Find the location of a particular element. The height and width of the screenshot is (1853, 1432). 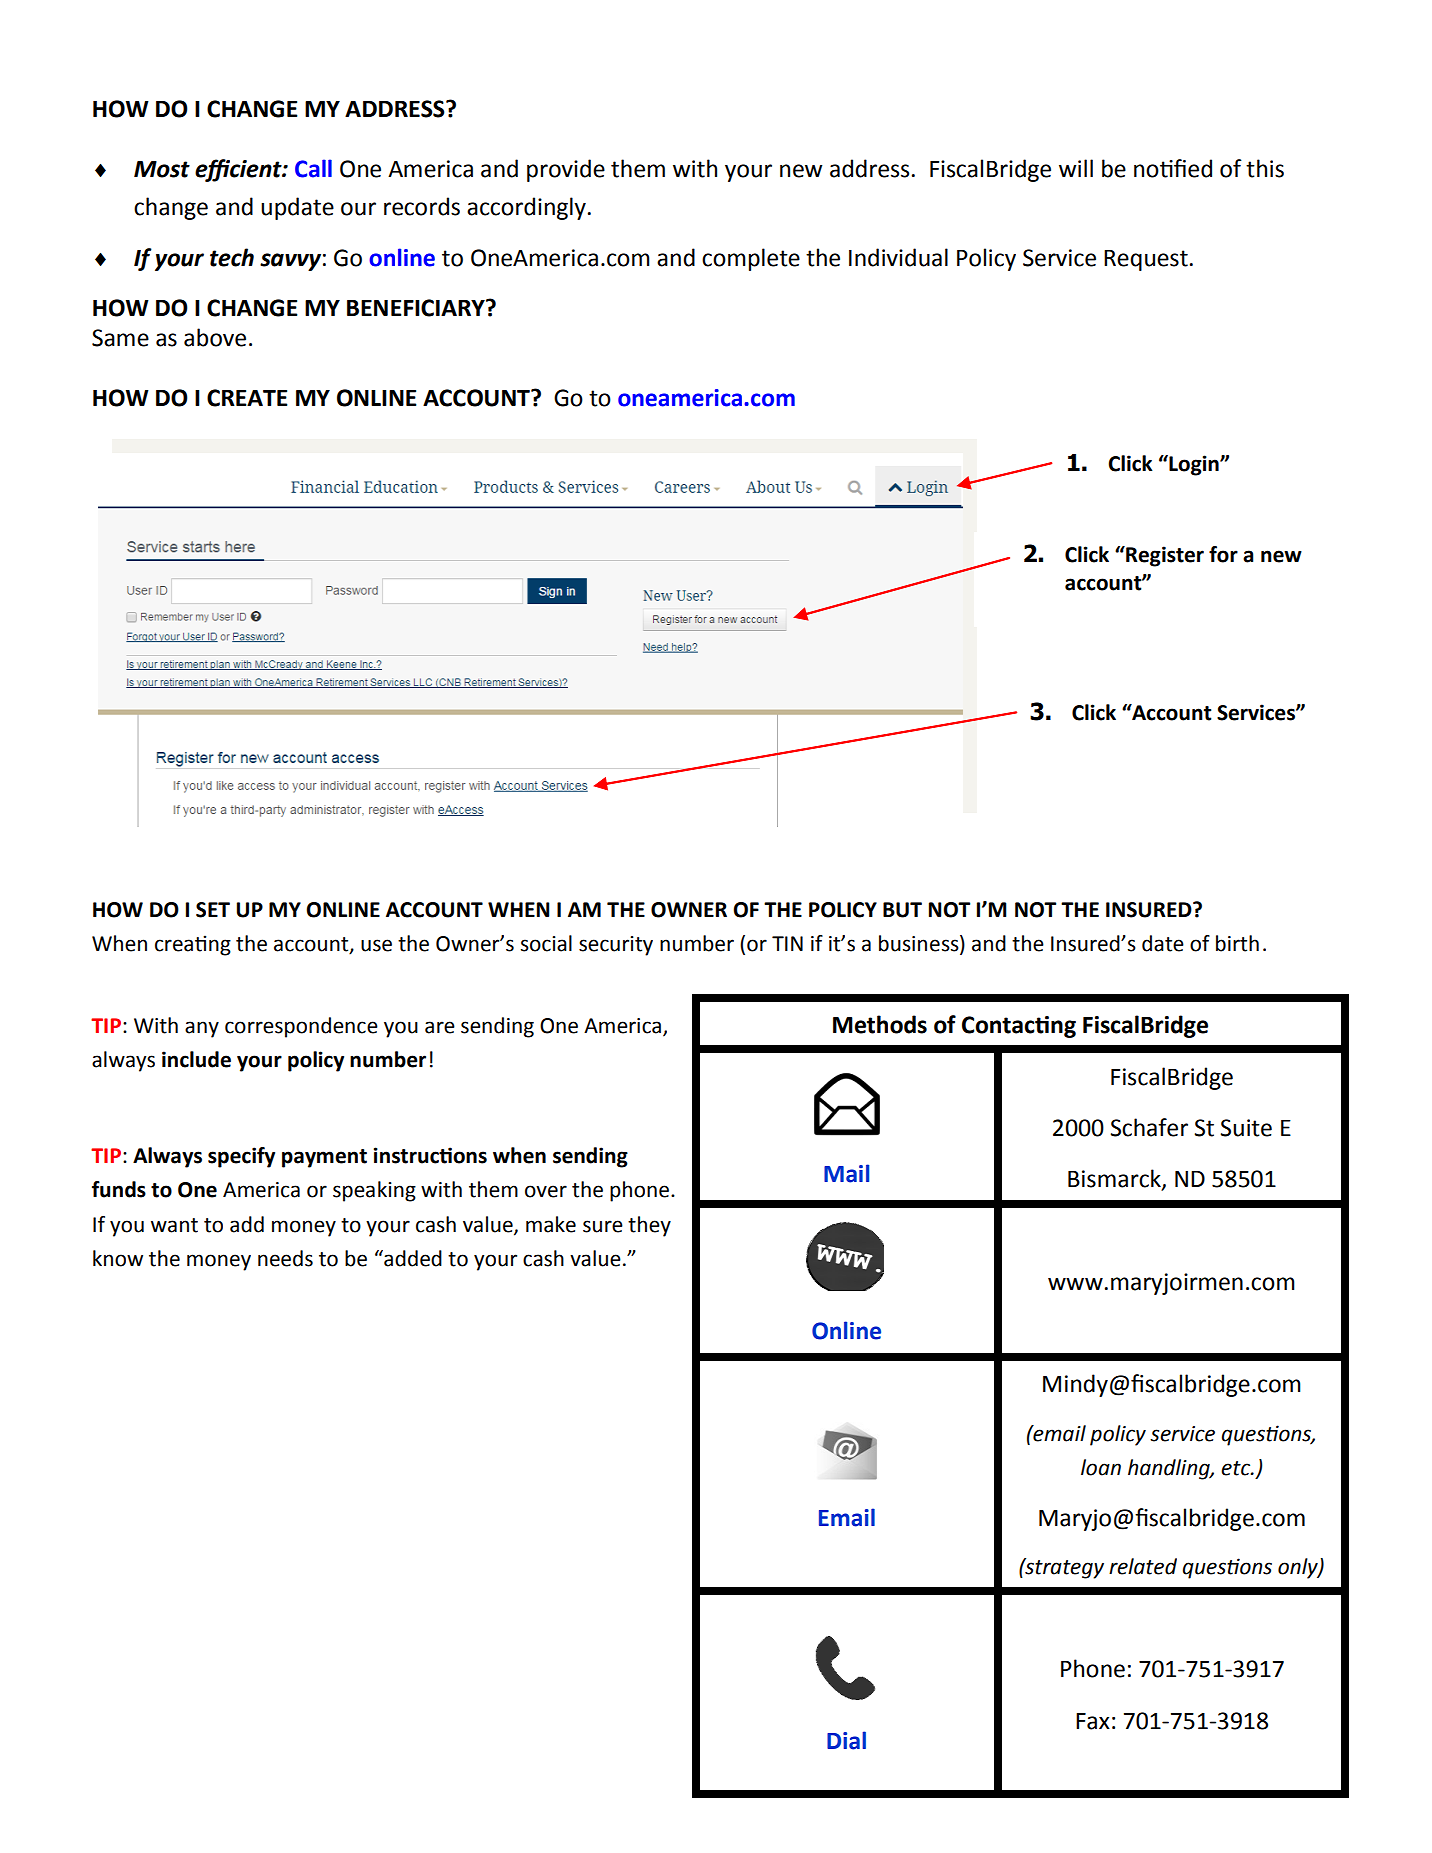

Fax is located at coordinates (1093, 1721).
